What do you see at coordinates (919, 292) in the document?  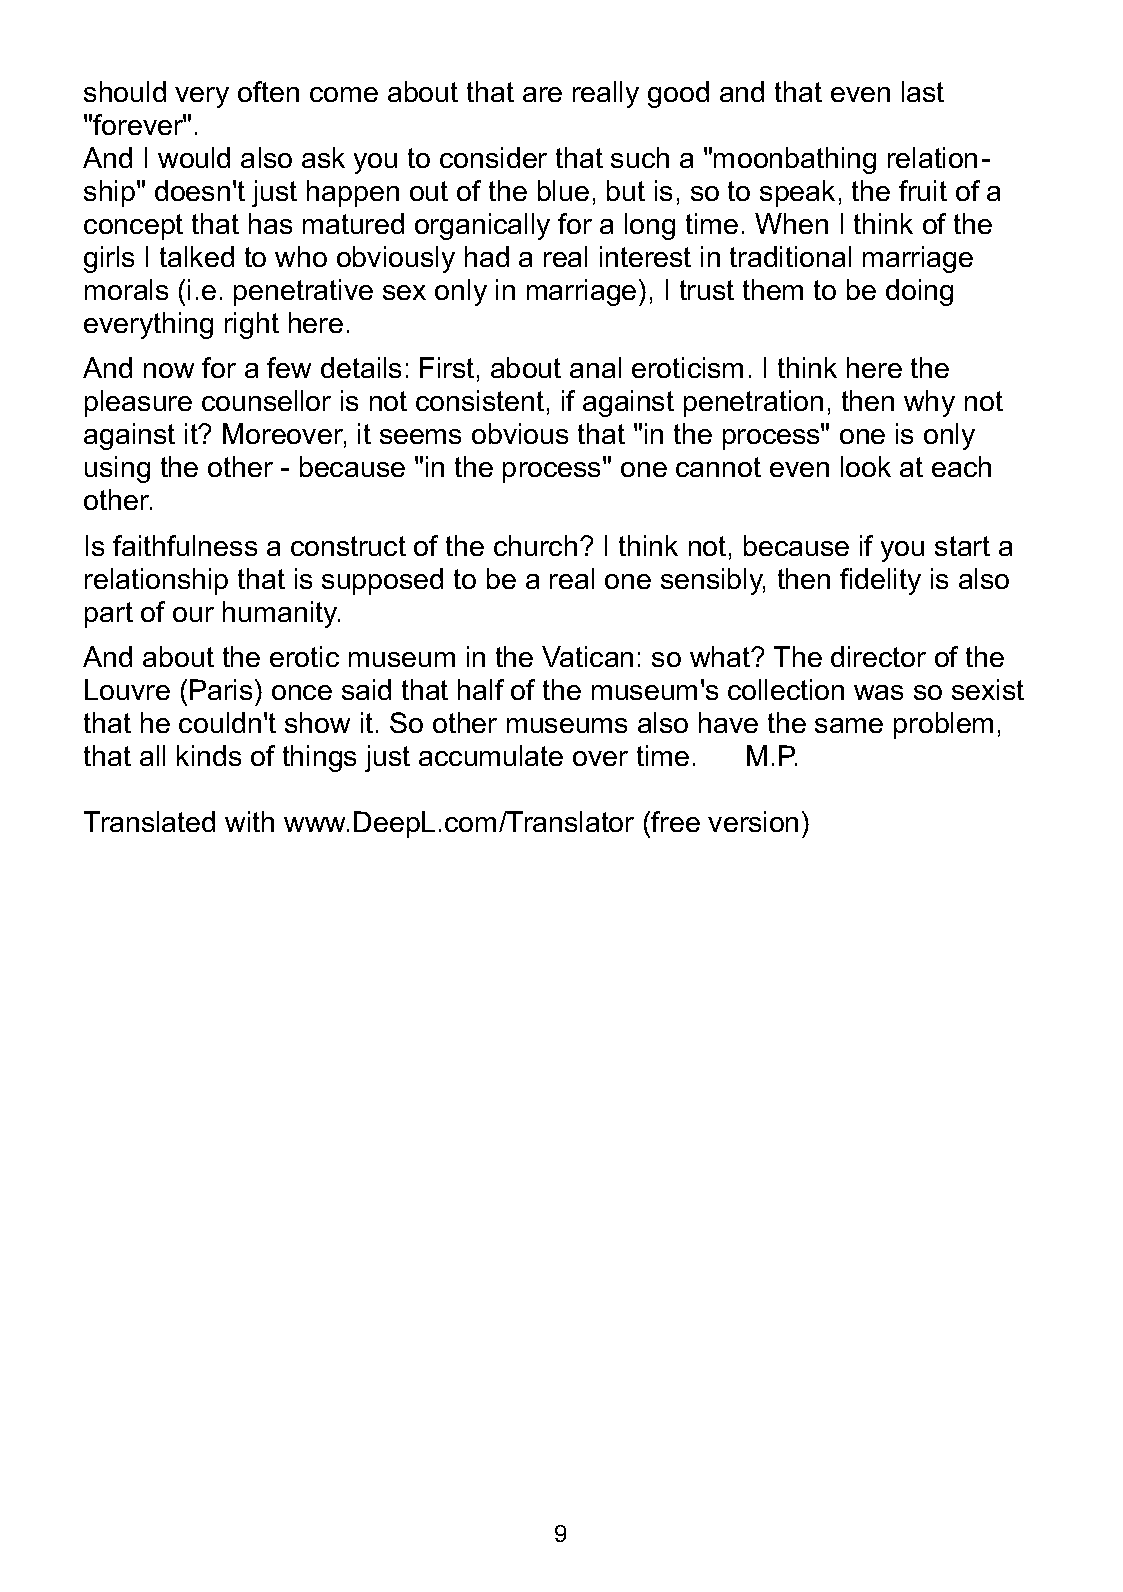 I see `doing` at bounding box center [919, 292].
